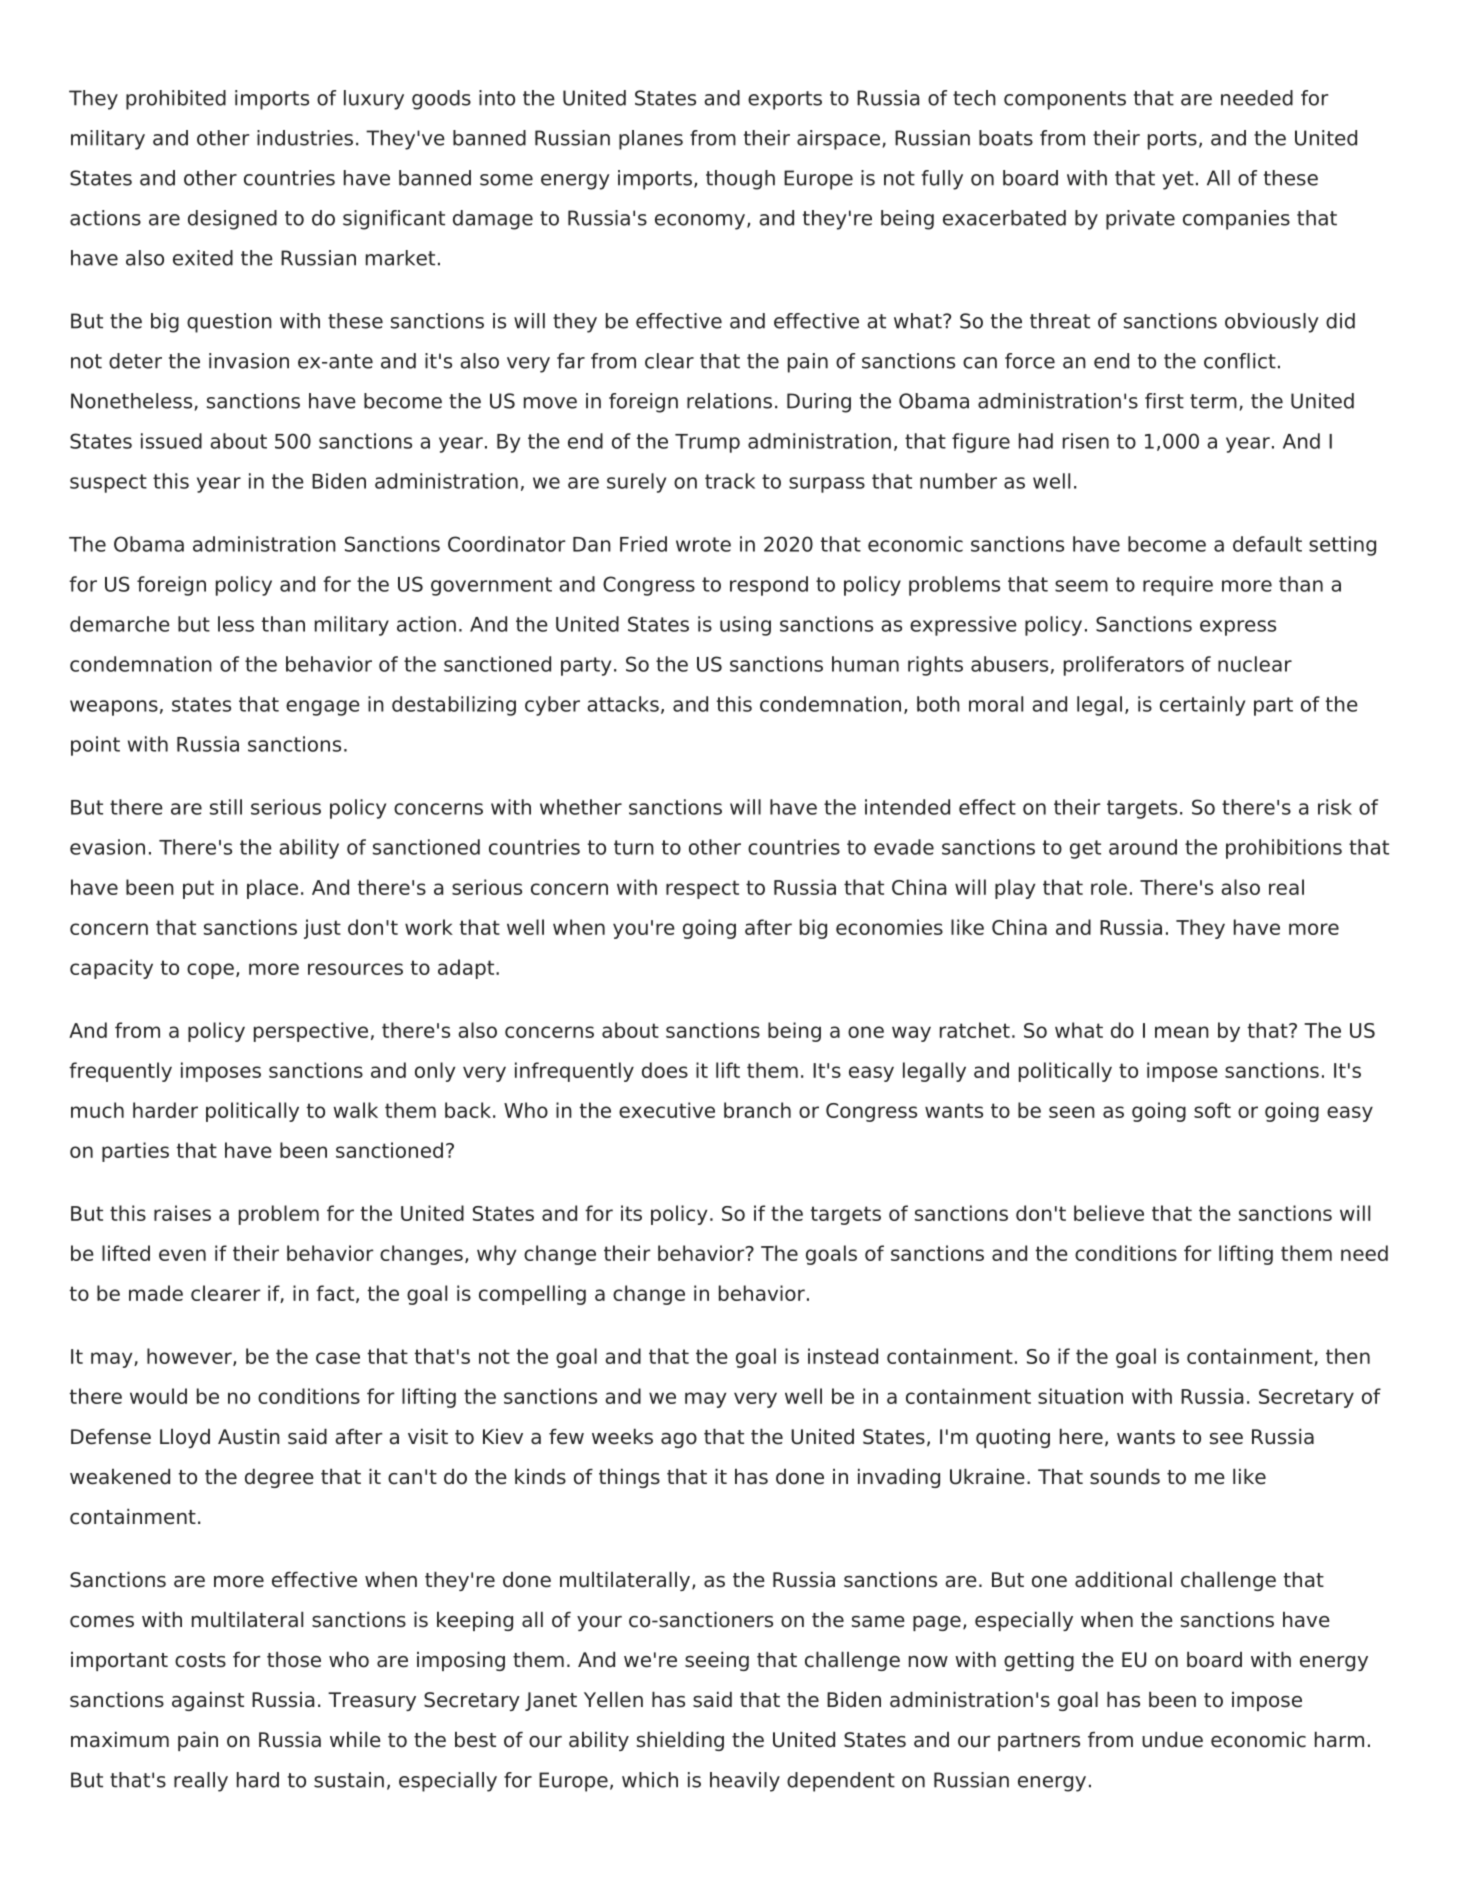 The width and height of the page is (1459, 1888). Describe the element at coordinates (702, 889) in the page. I see `respect` at that location.
